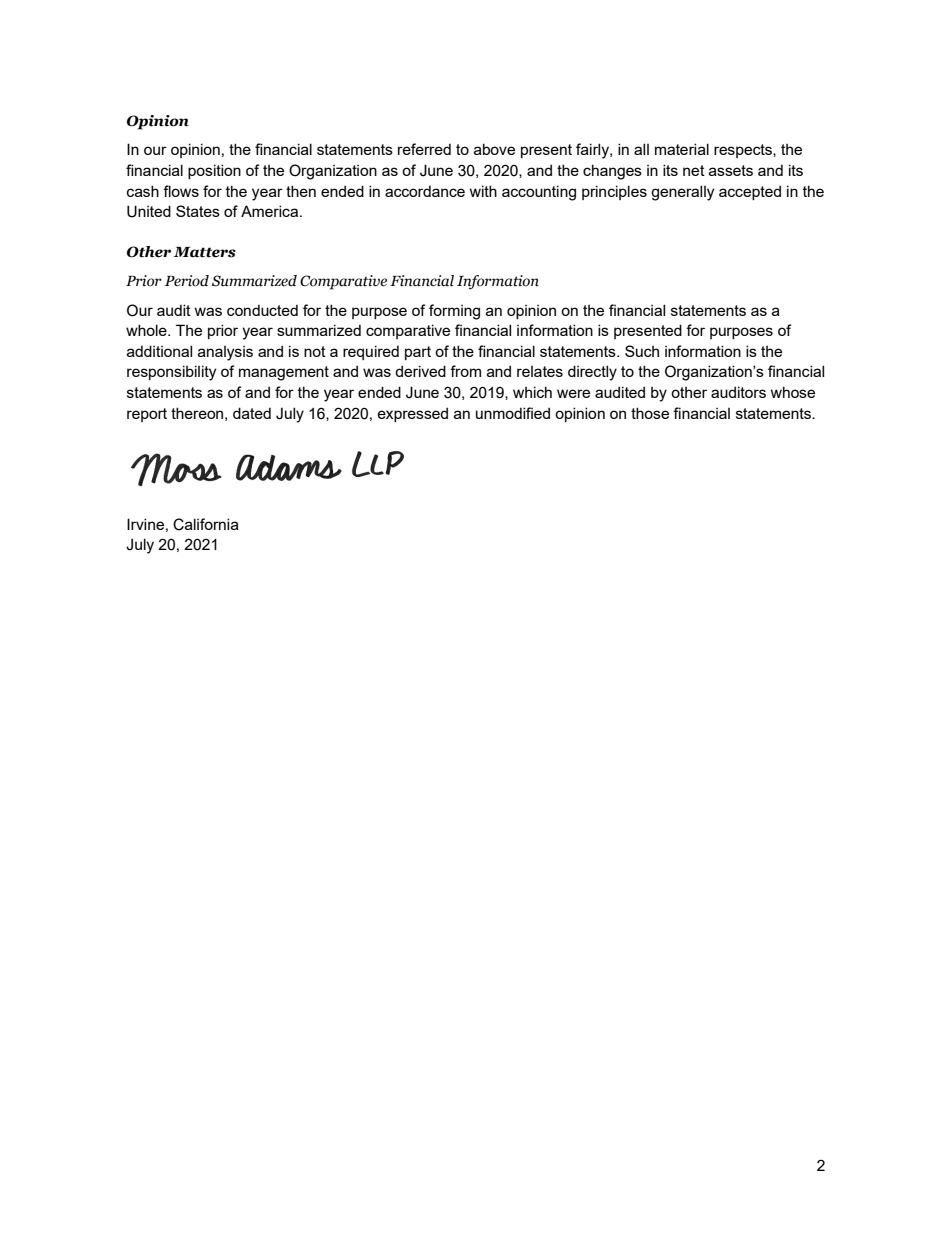 This page has height=1233, width=952. What do you see at coordinates (682, 193) in the page?
I see `generally` at bounding box center [682, 193].
